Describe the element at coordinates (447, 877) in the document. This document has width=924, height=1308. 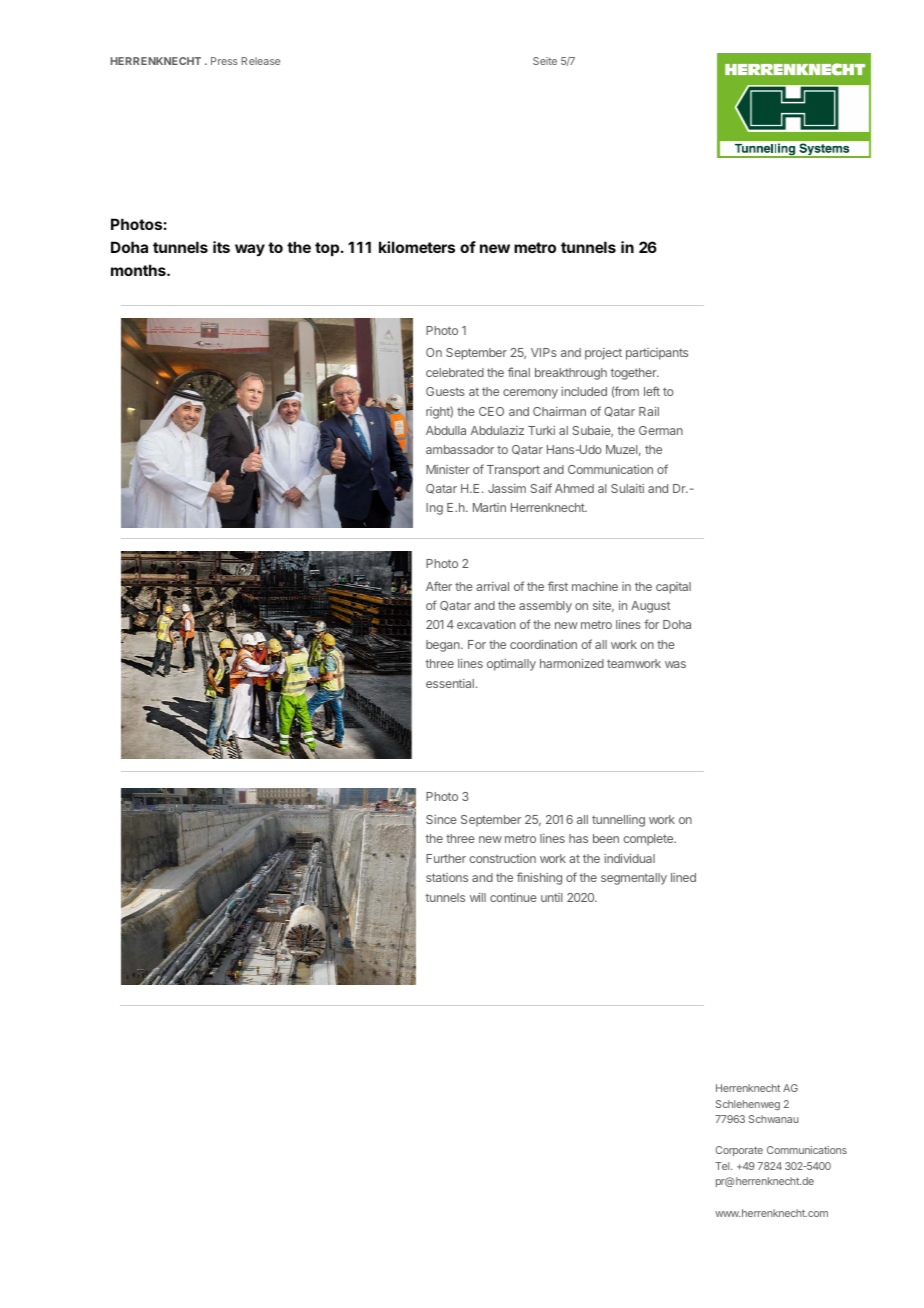
I see `stations` at that location.
